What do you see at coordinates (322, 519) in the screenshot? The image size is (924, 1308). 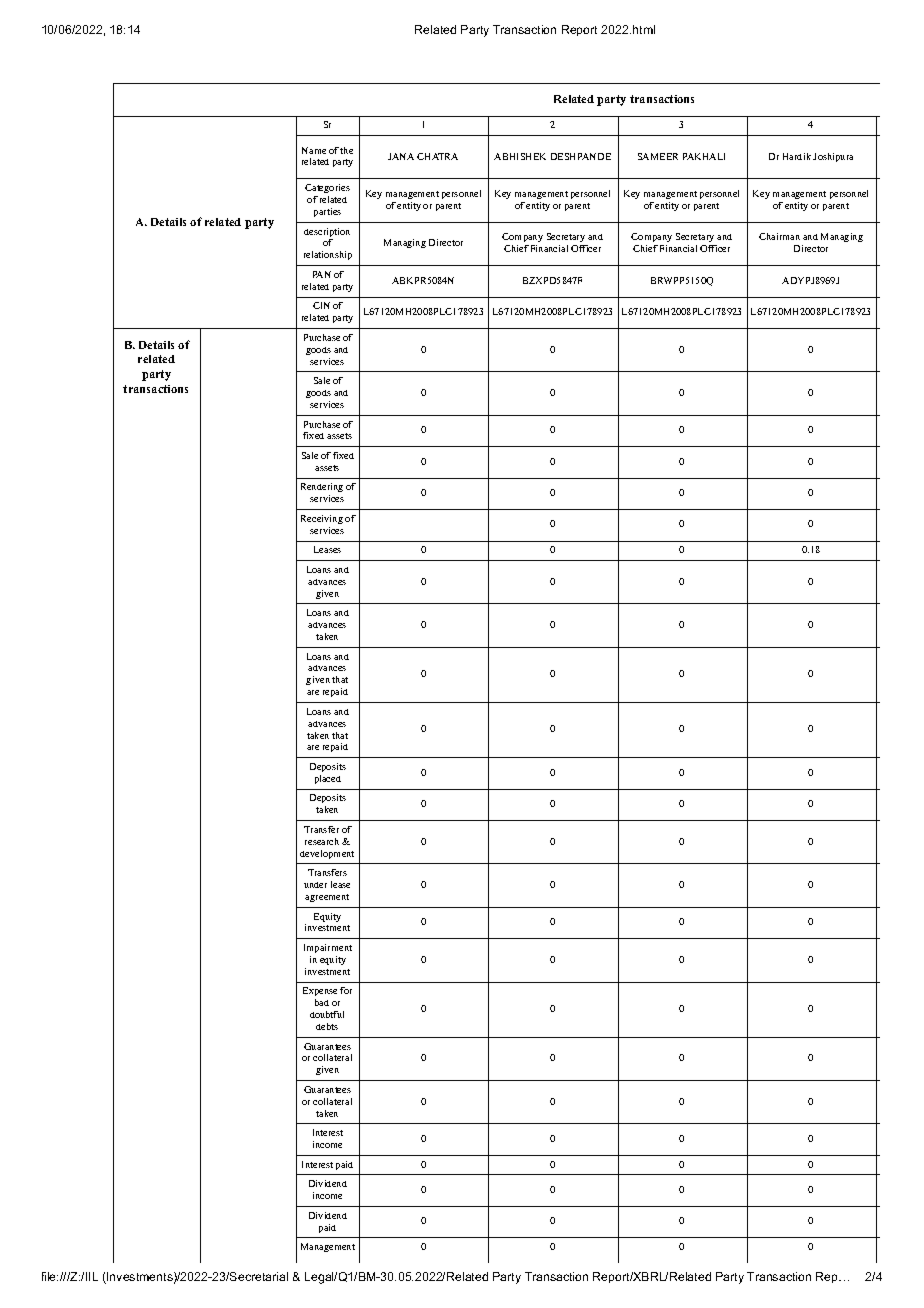 I see `Receiving` at bounding box center [322, 519].
